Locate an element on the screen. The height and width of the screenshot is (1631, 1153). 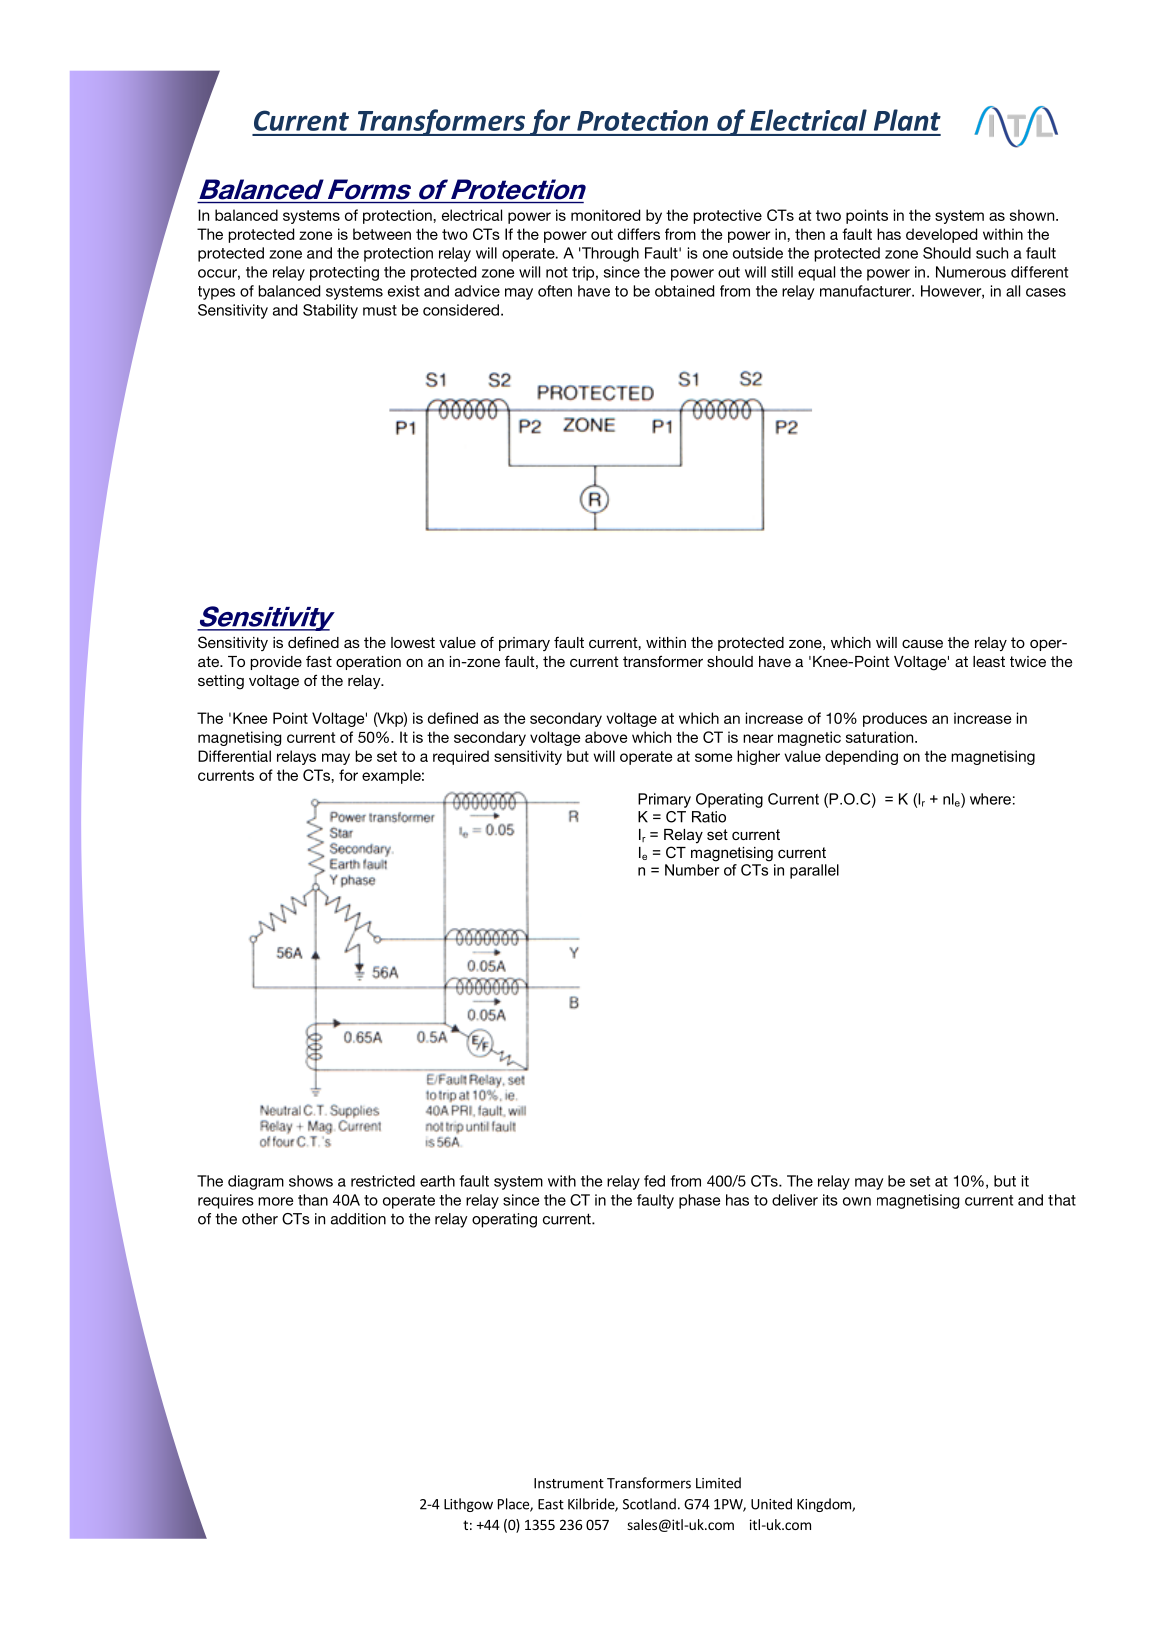
fed is located at coordinates (654, 1181).
